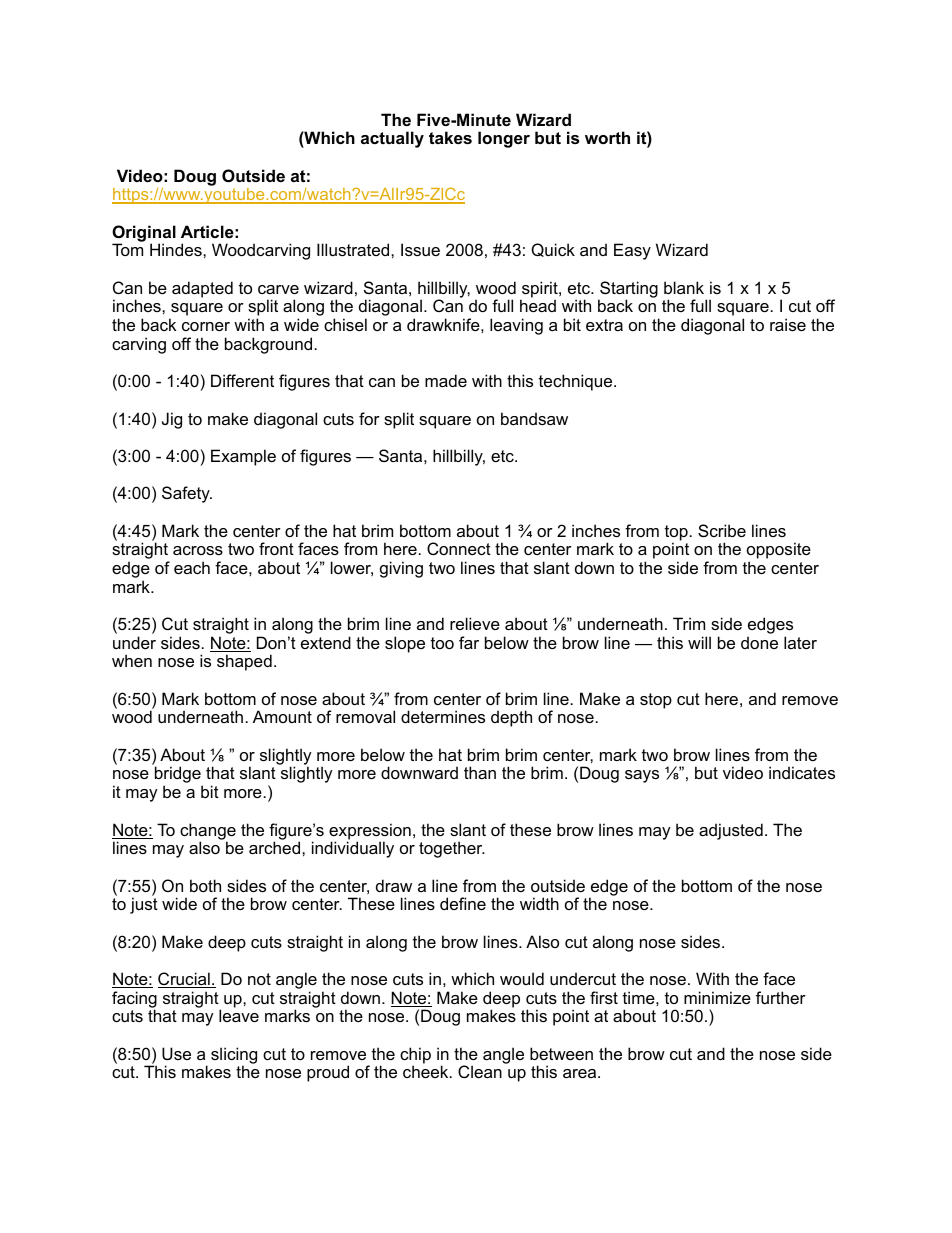  I want to click on Original, so click(144, 234).
